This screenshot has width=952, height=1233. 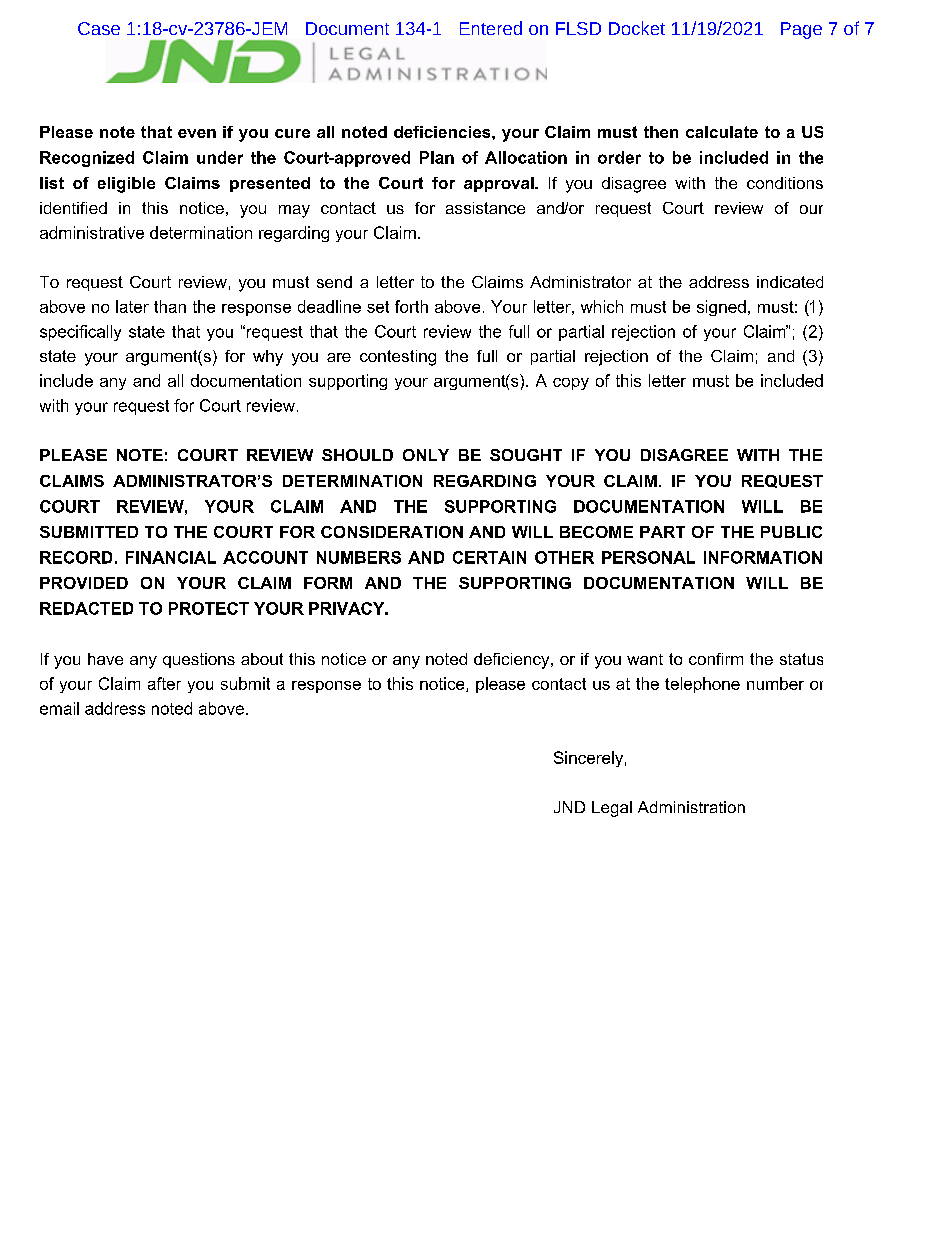 What do you see at coordinates (485, 208) in the screenshot?
I see `assistance` at bounding box center [485, 208].
